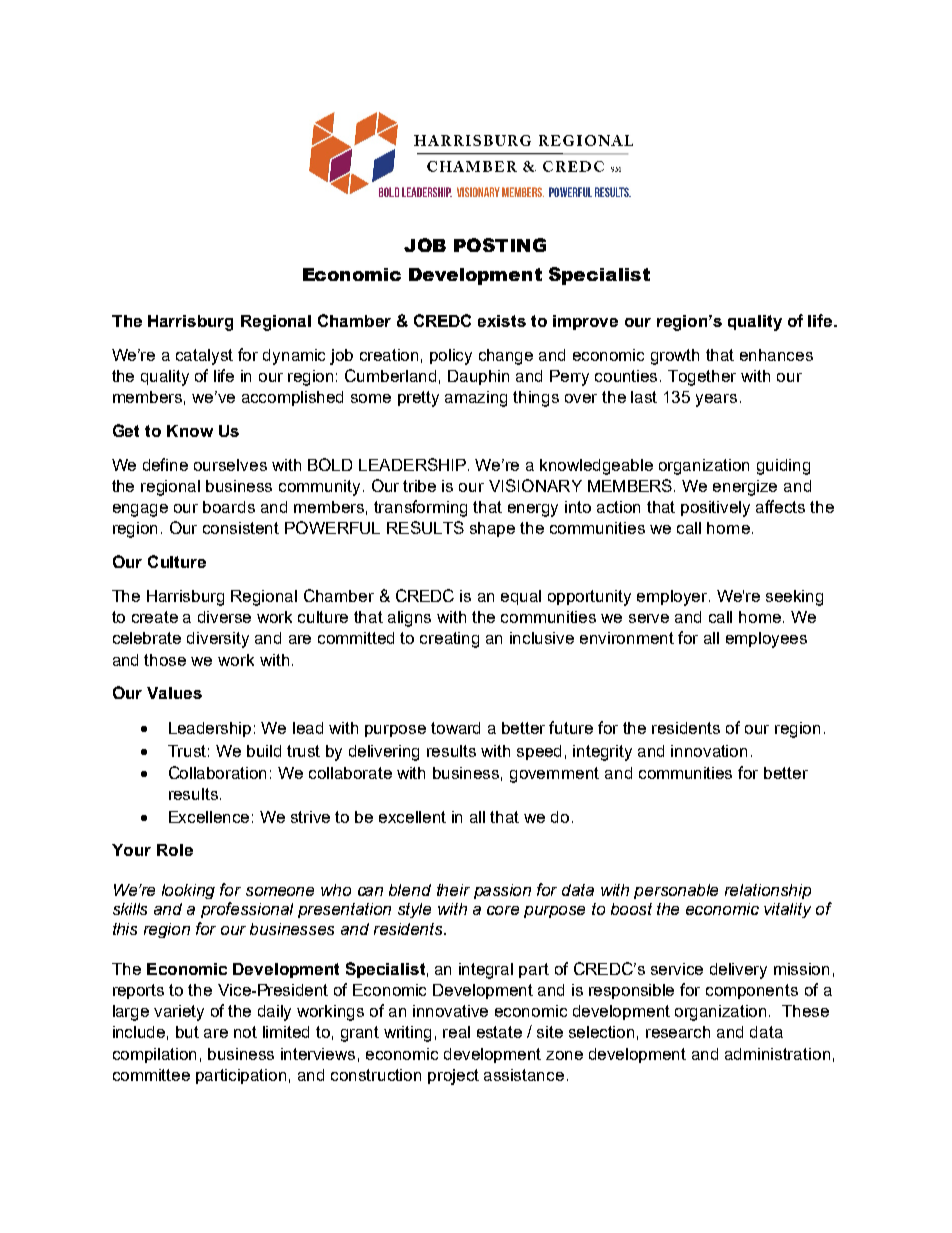 The height and width of the image is (1233, 952). I want to click on enhances, so click(776, 355).
